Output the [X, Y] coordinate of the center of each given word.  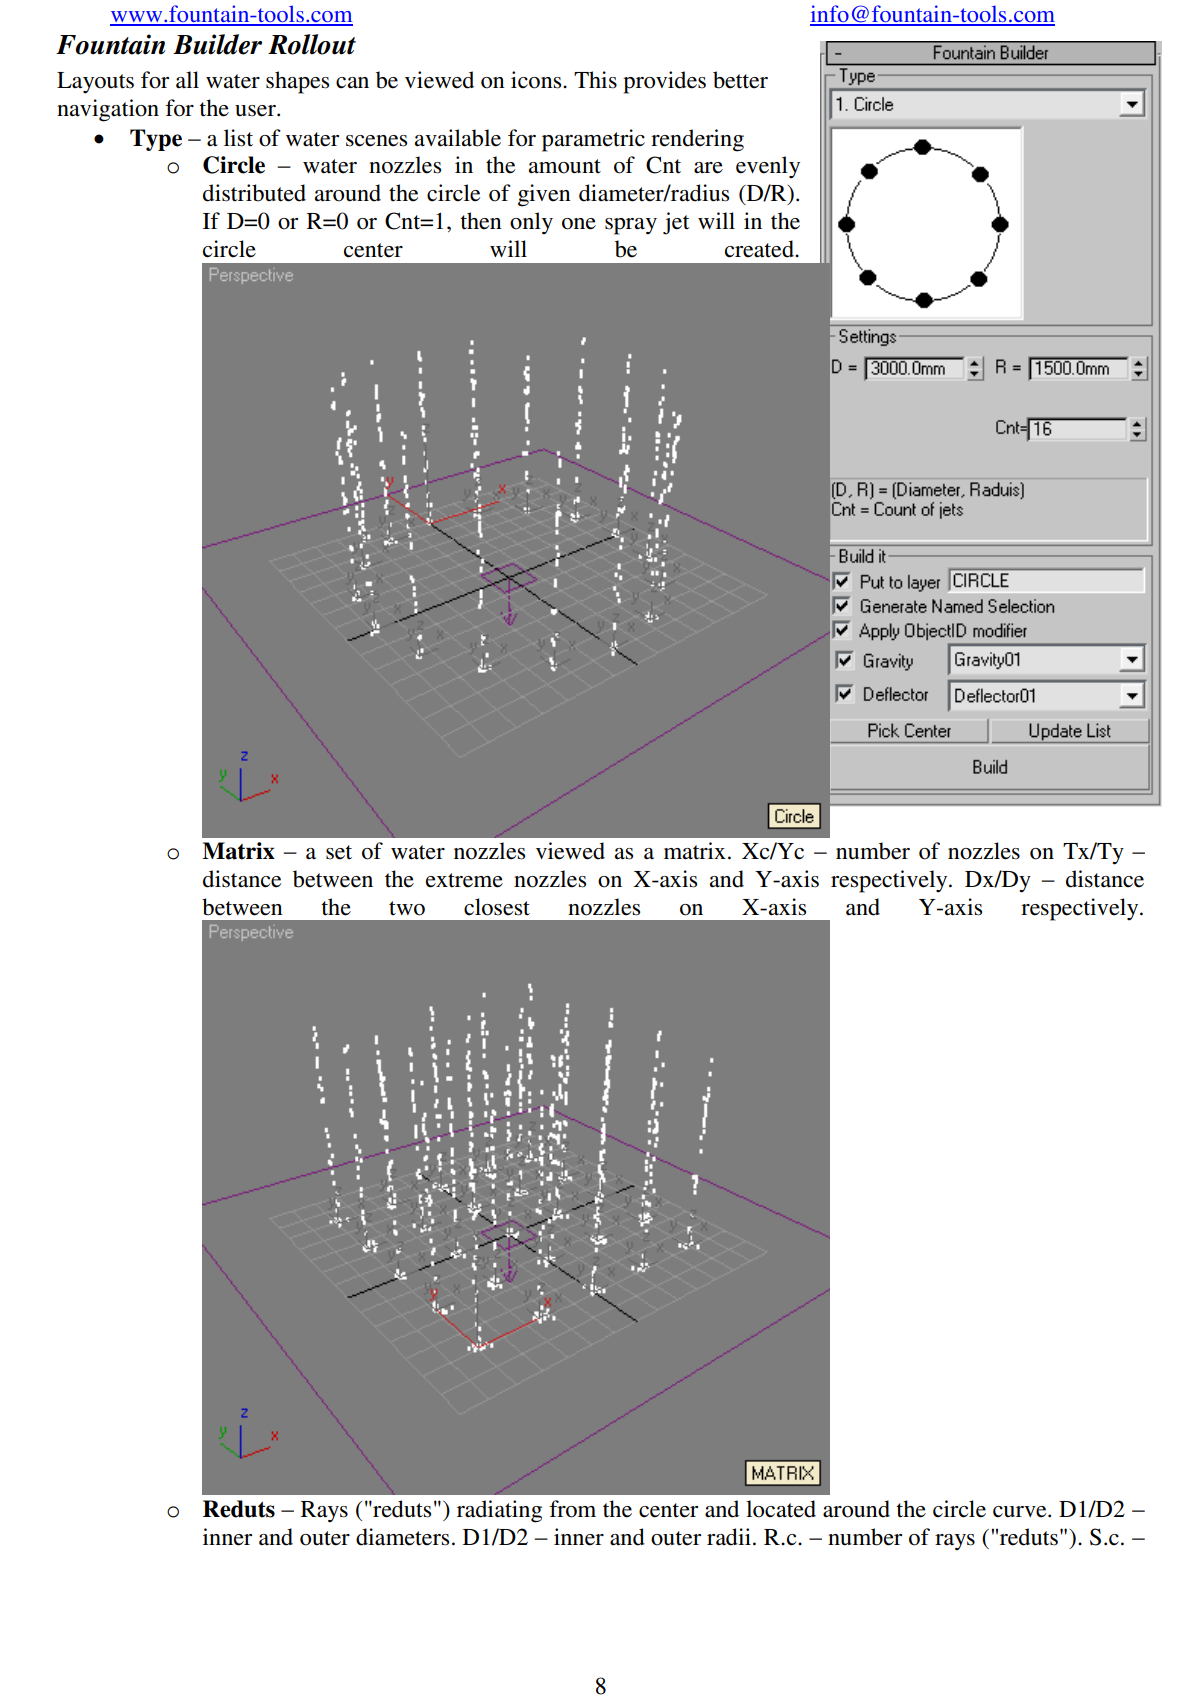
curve [1021, 1512]
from [572, 1509]
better [740, 80]
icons [537, 80]
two [407, 908]
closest [497, 907]
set [339, 852]
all [187, 80]
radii [729, 1537]
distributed [254, 193]
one [579, 224]
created [760, 249]
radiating [499, 1511]
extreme [464, 880]
